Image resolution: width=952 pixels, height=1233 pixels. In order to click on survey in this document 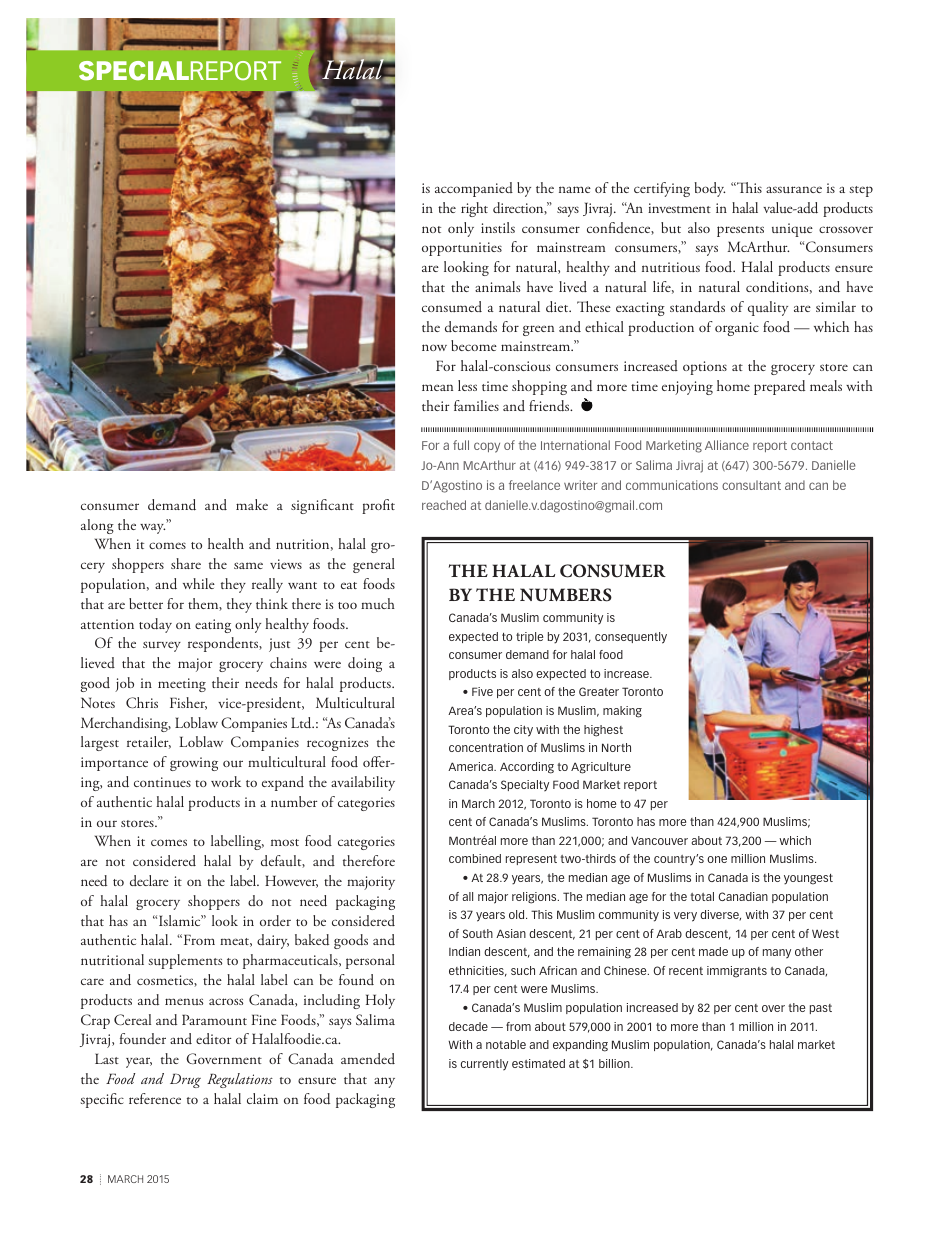, I will do `click(162, 646)`.
